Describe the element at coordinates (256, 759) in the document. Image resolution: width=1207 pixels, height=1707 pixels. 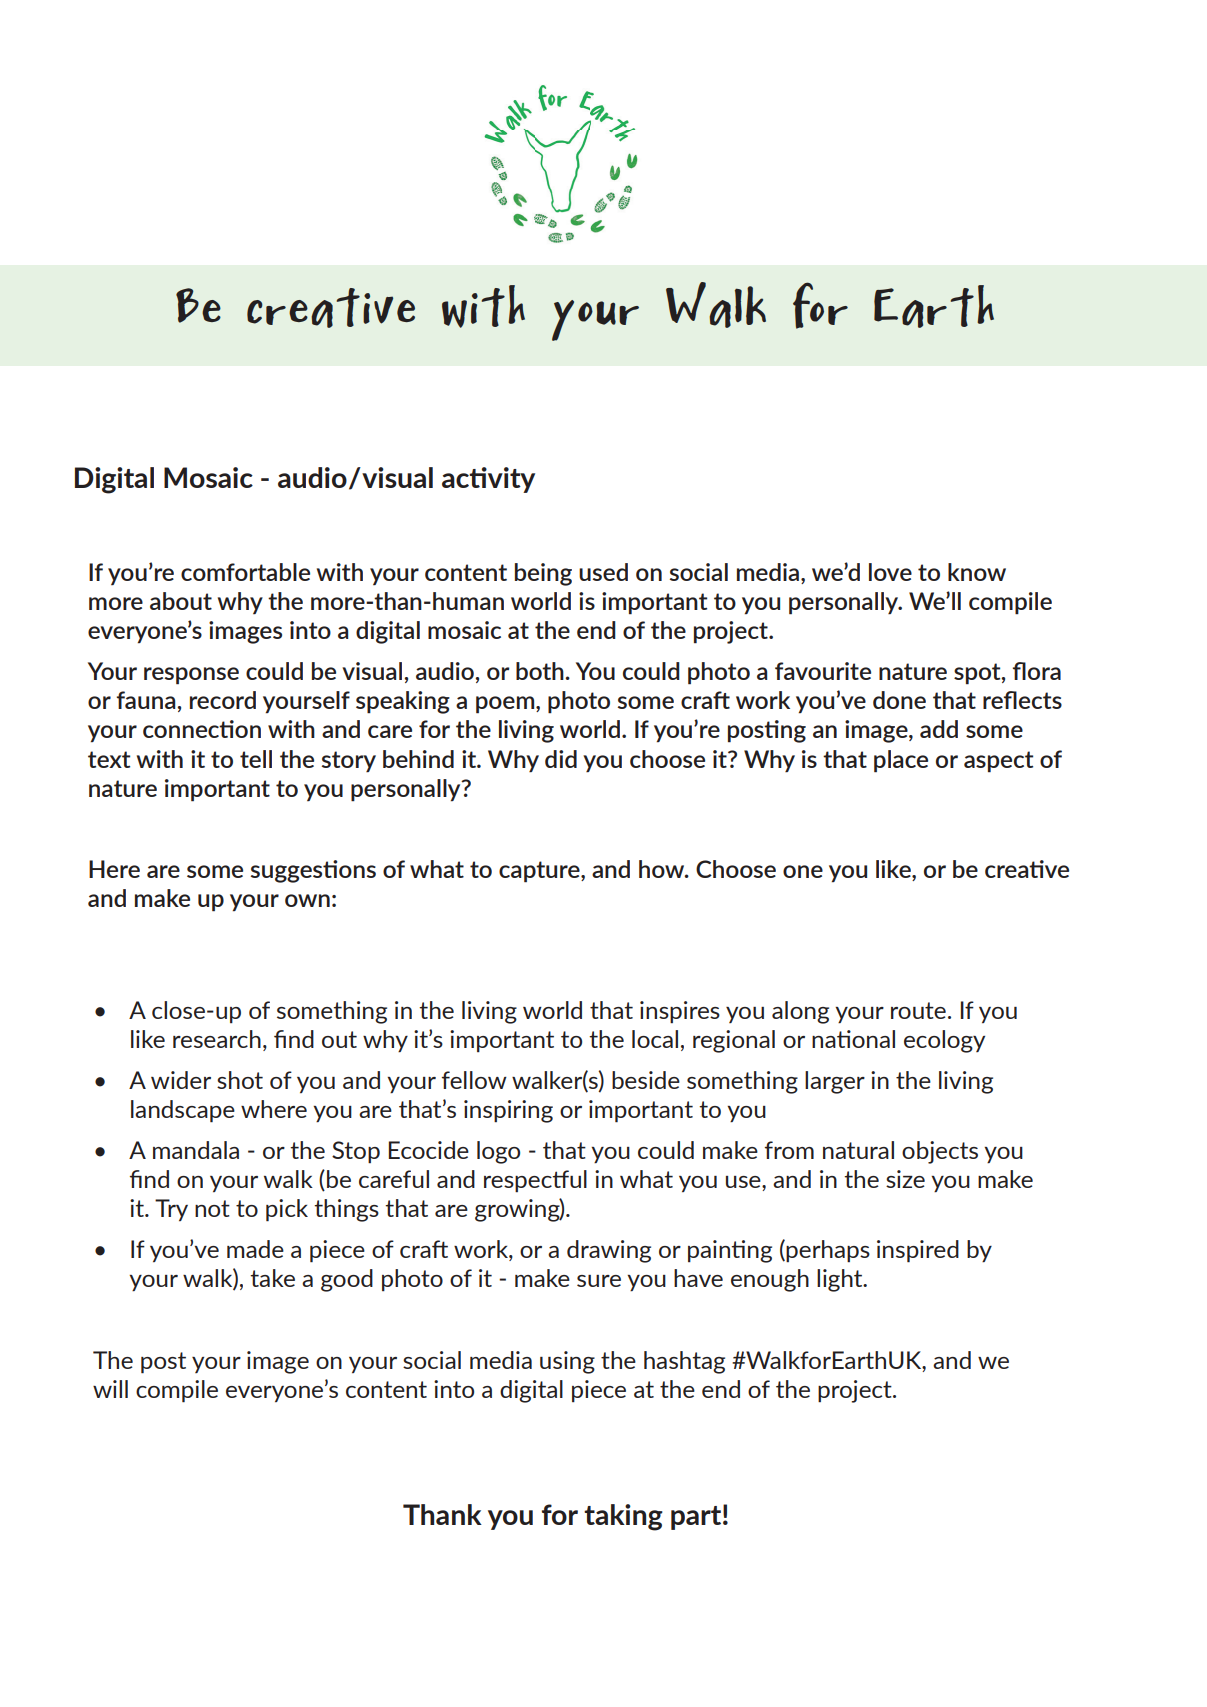
I see `tell` at that location.
